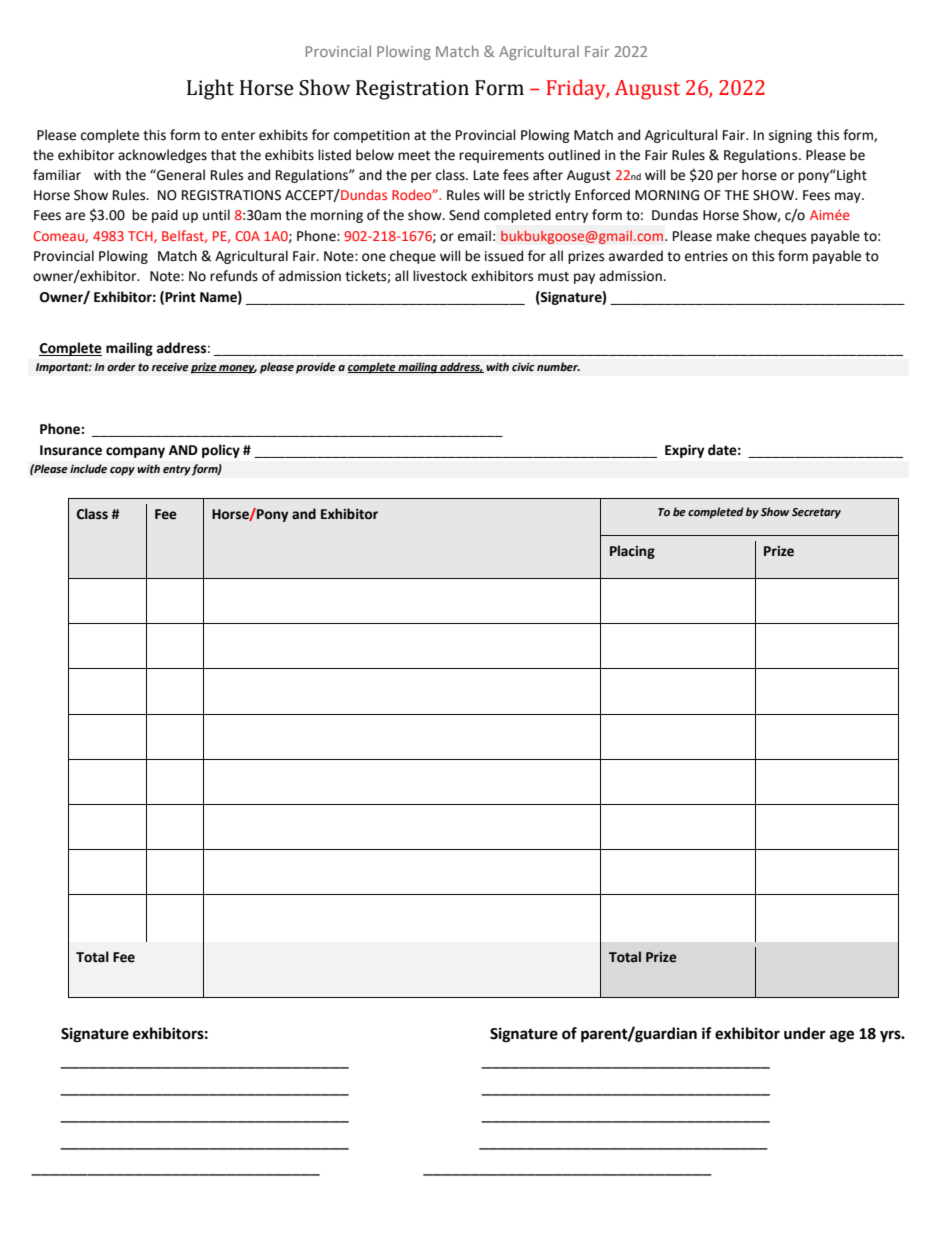  Describe the element at coordinates (790, 136) in the screenshot. I see `signing` at that location.
